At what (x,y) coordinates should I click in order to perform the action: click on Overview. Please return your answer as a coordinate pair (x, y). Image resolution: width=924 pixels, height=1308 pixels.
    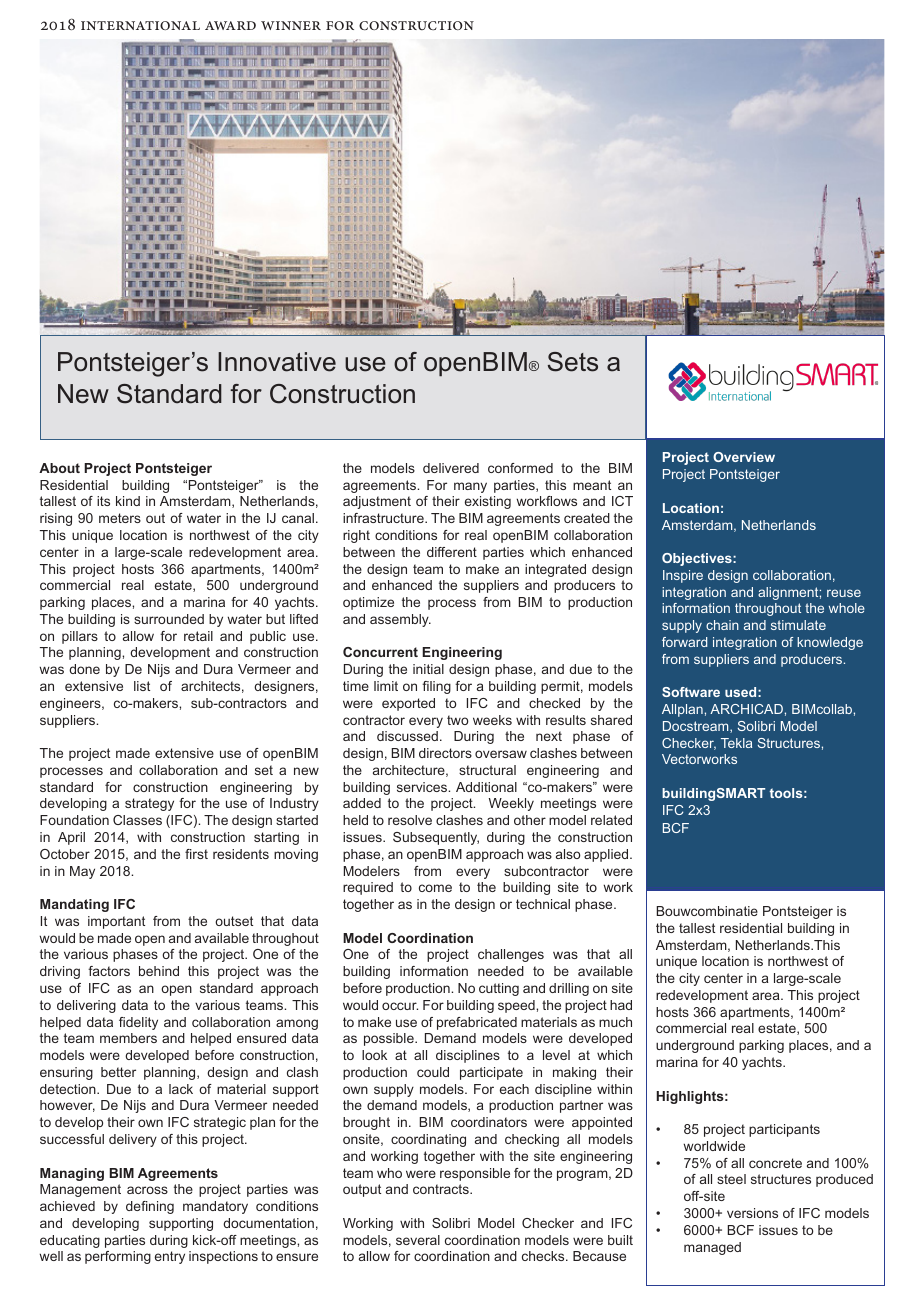
    Looking at the image, I should click on (744, 457).
